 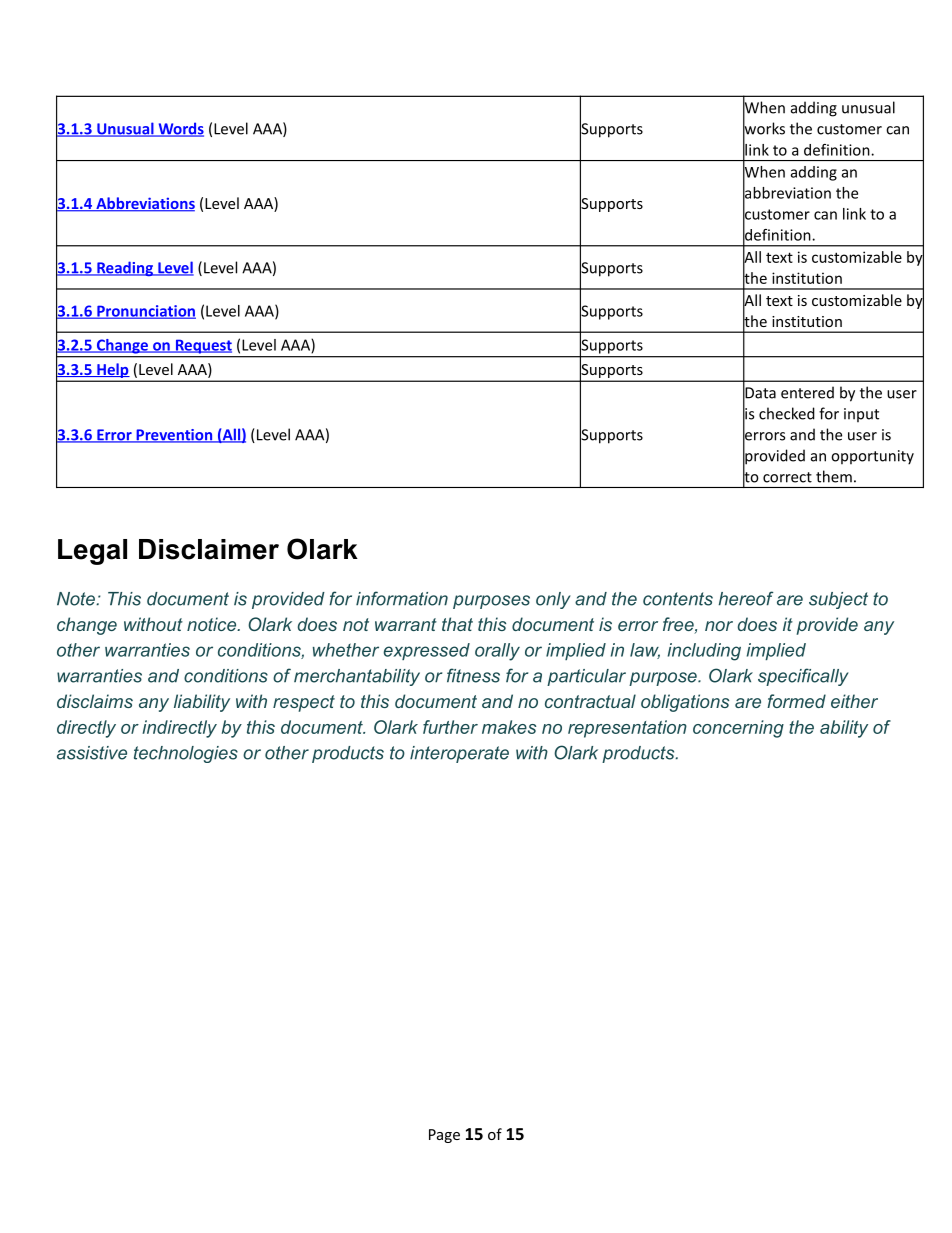 What do you see at coordinates (402, 598) in the image?
I see `information` at bounding box center [402, 598].
